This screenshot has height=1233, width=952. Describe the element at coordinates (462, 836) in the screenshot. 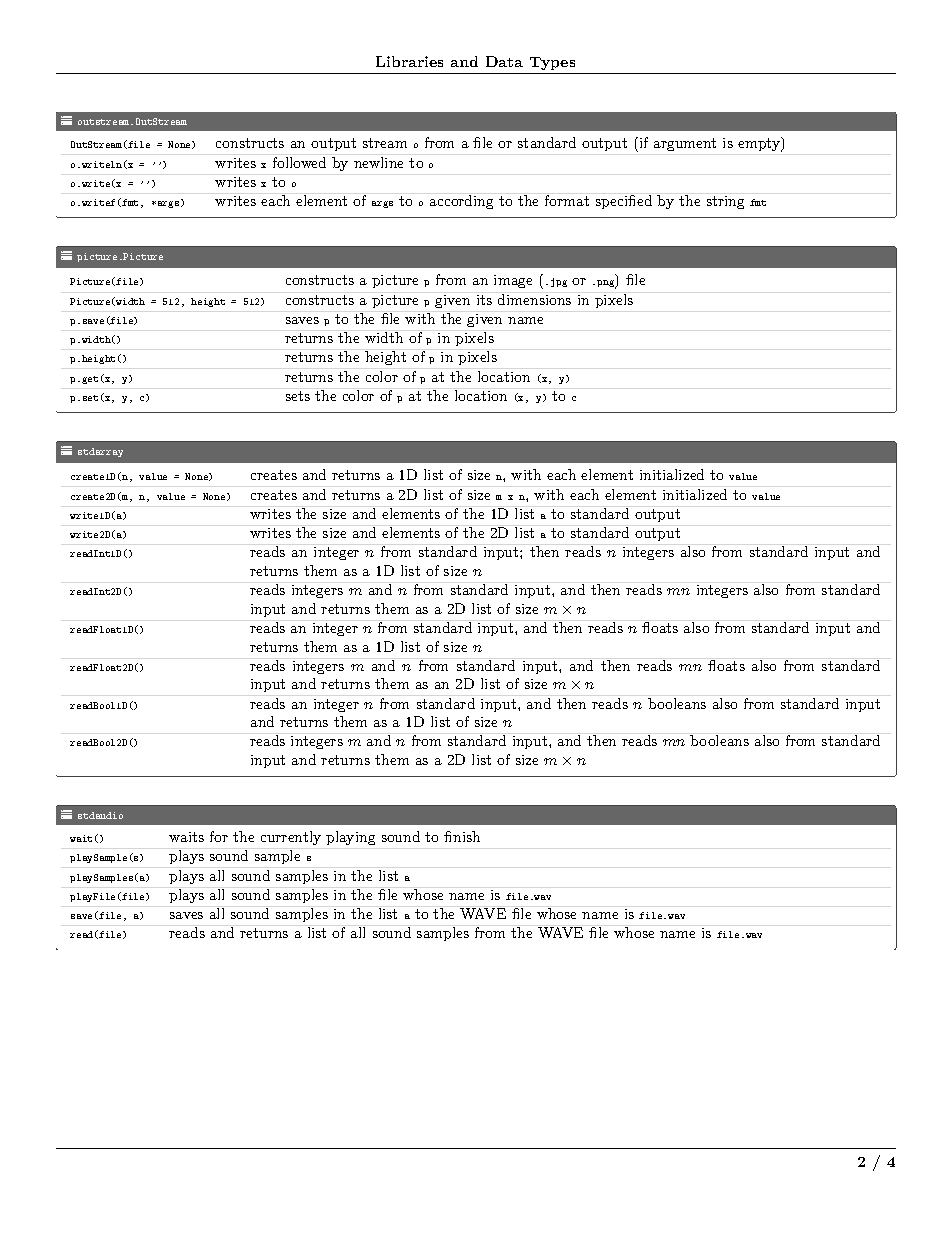

I see `finish` at that location.
